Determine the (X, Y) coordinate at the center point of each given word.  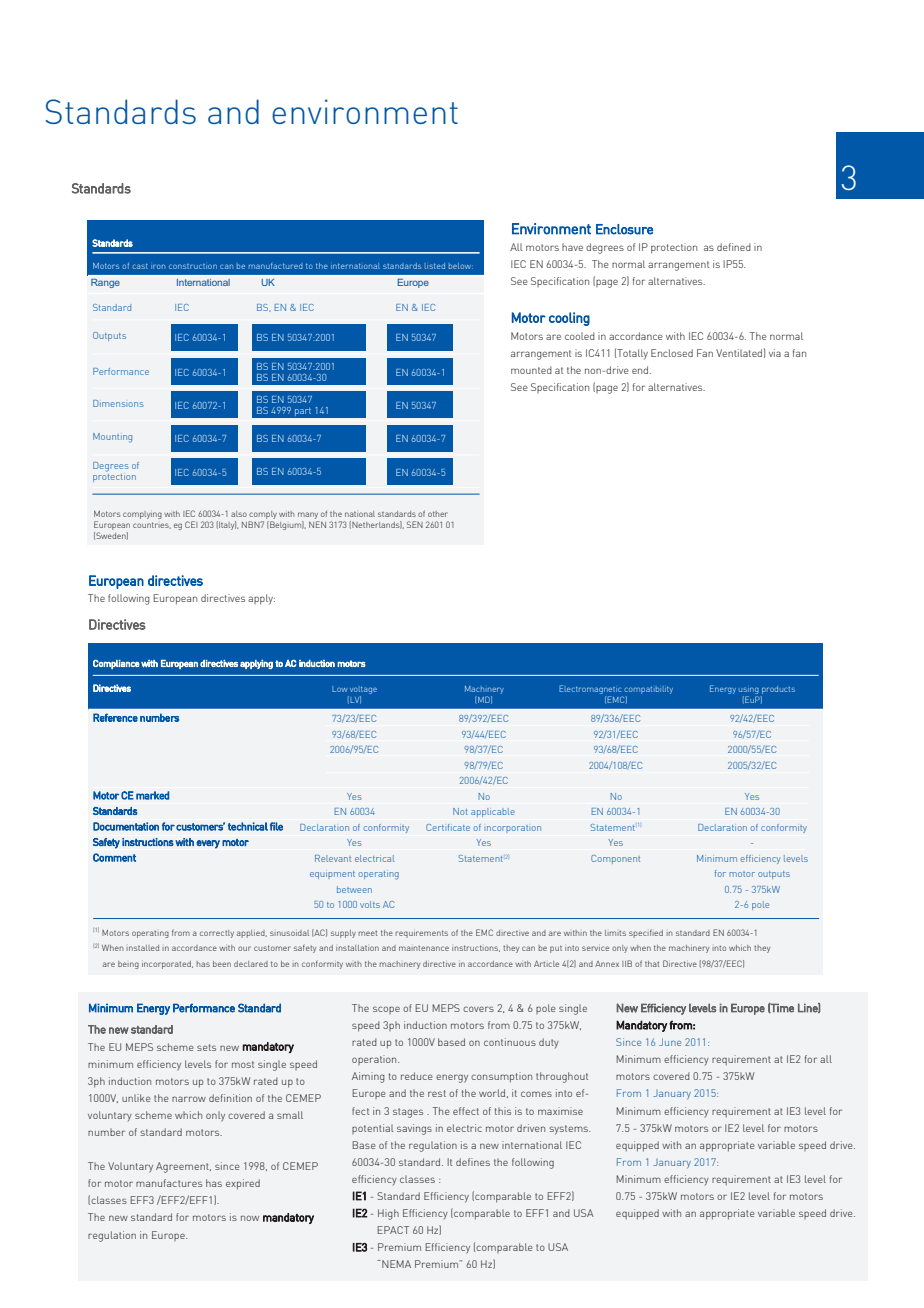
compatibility (648, 690)
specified (646, 933)
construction (193, 266)
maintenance (424, 948)
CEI (191, 524)
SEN (415, 524)
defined (734, 247)
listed (435, 266)
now (250, 1218)
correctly (217, 934)
